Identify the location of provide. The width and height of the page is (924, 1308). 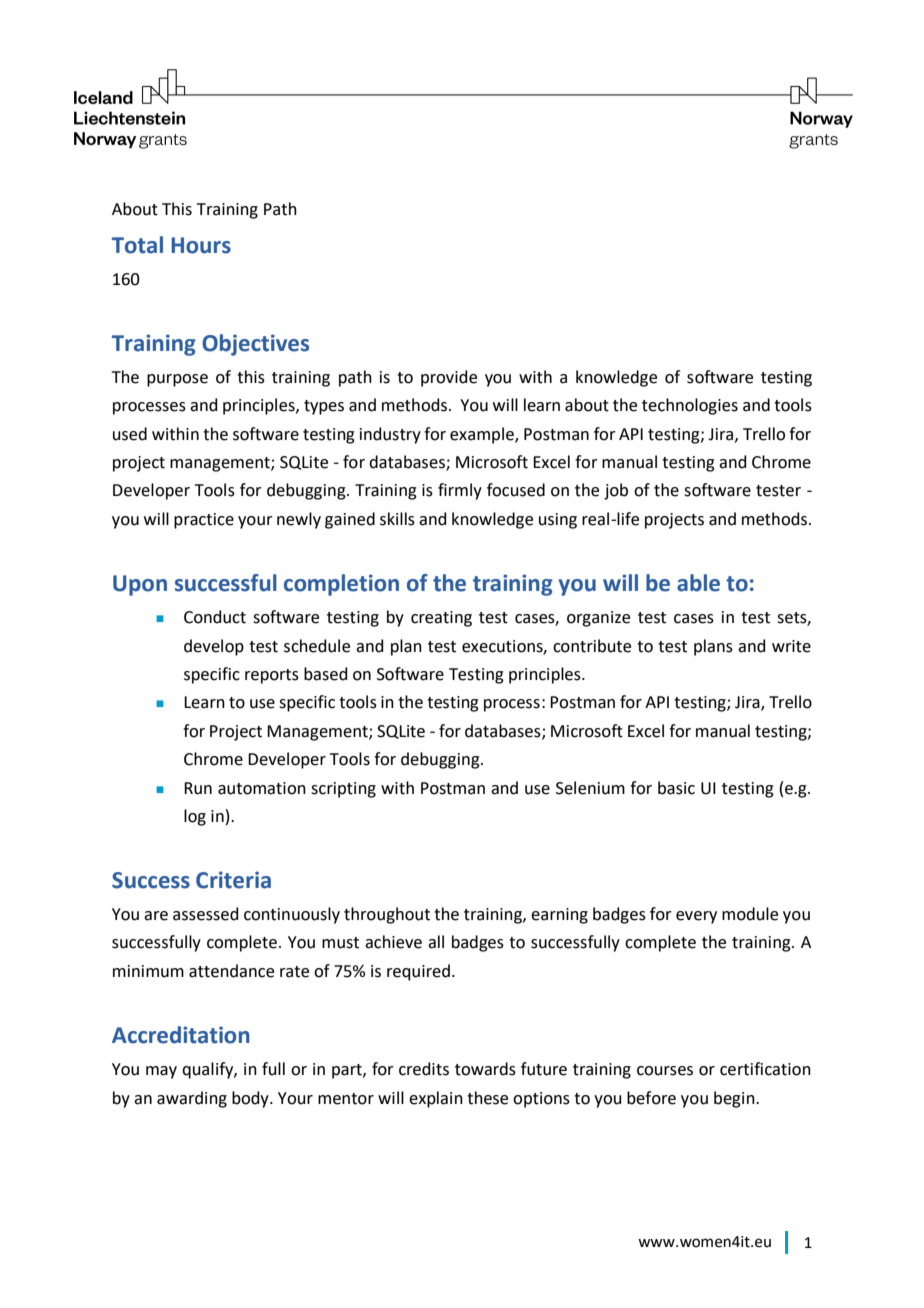
(449, 378).
